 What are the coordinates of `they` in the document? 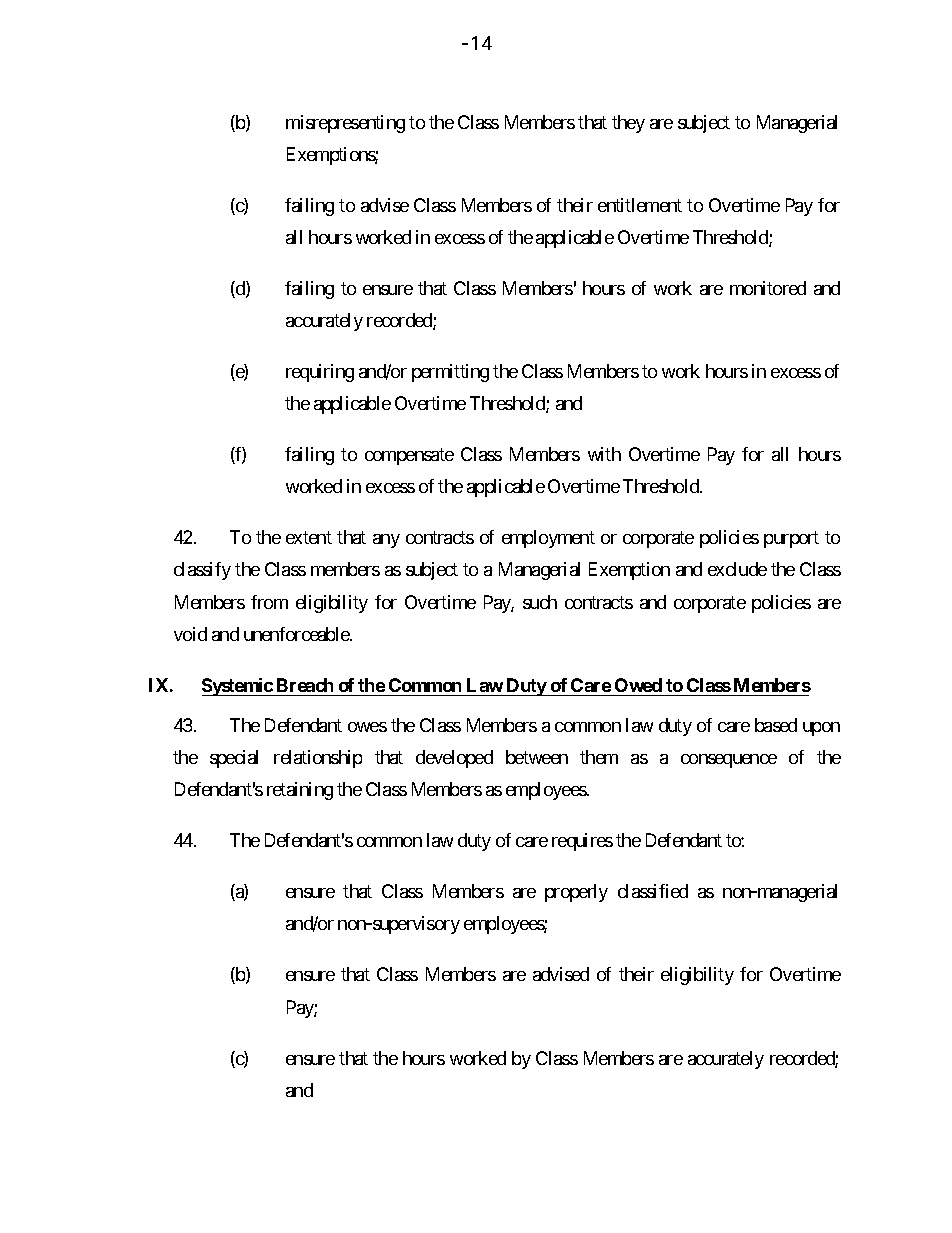 It's located at (628, 124).
